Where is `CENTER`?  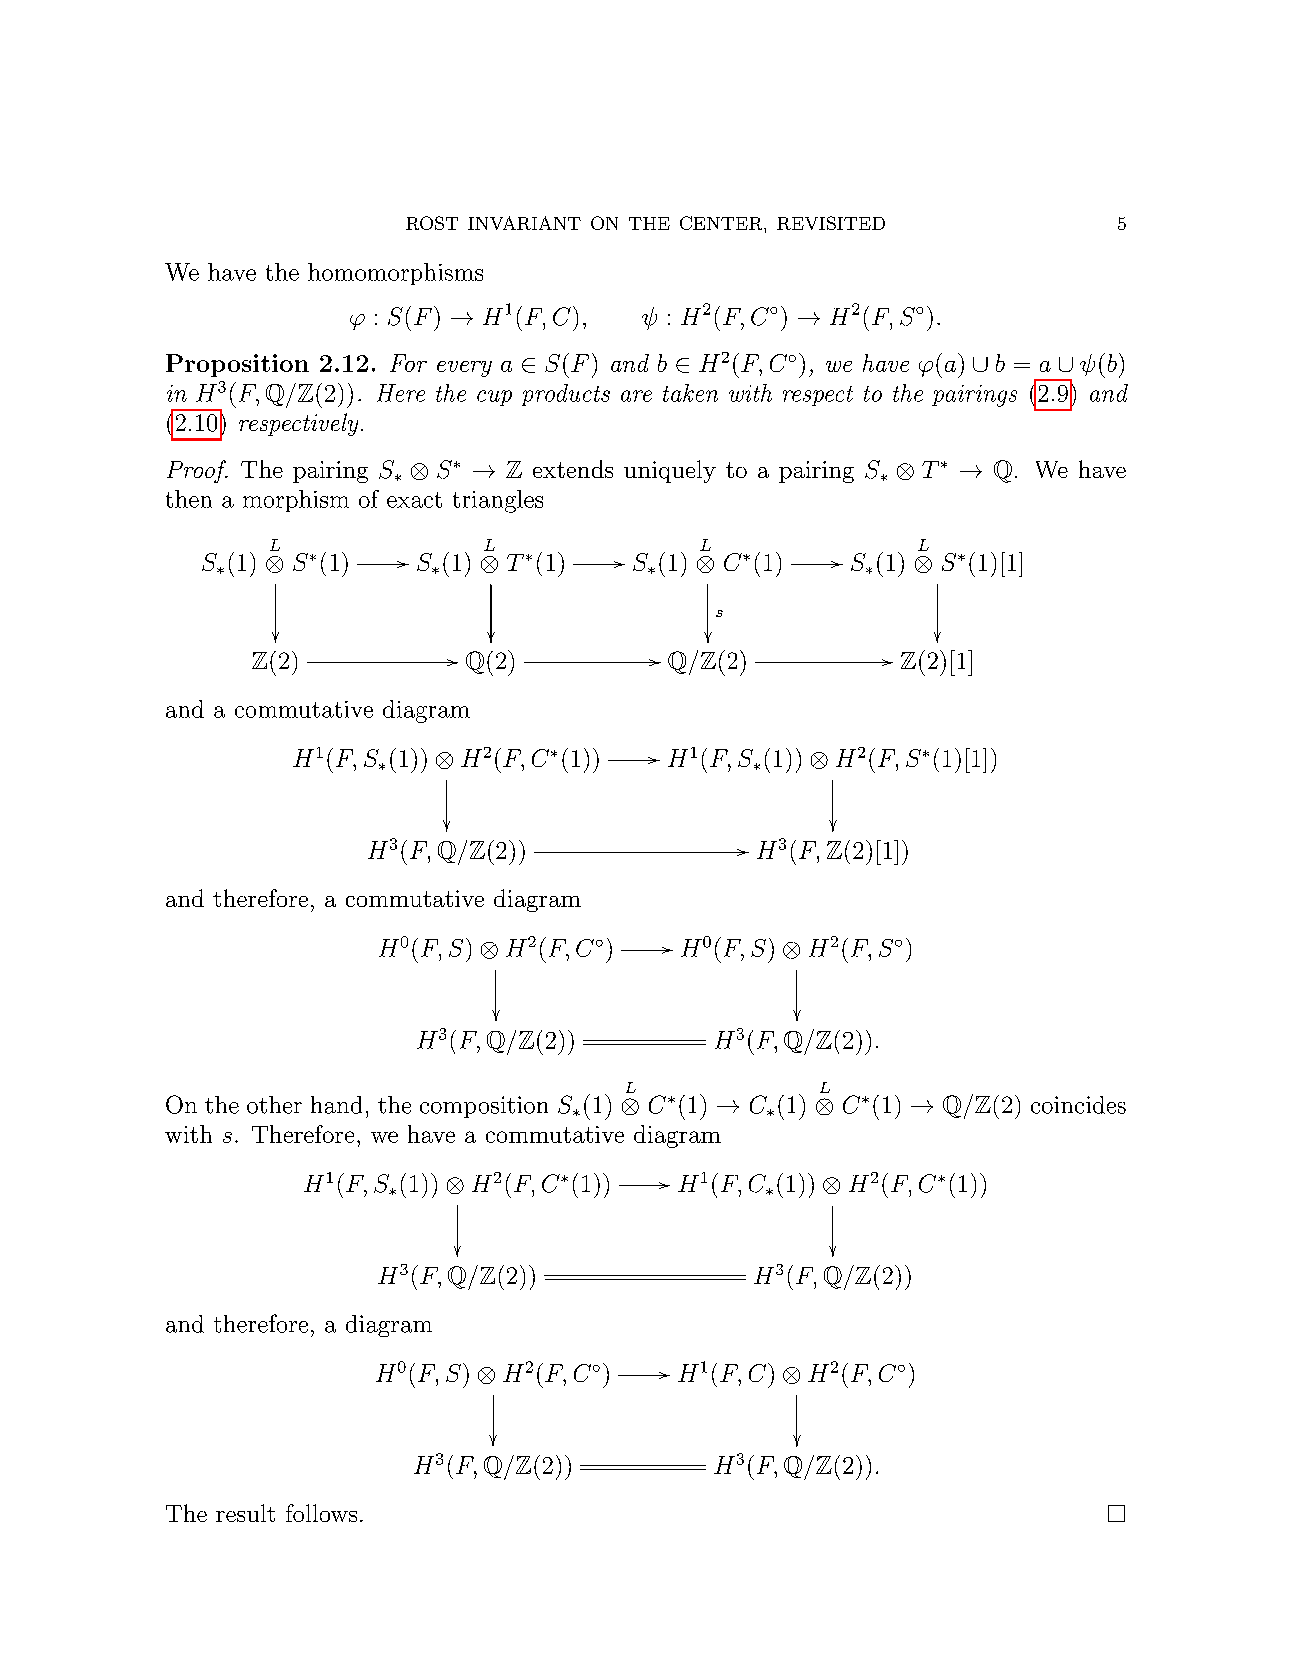 CENTER is located at coordinates (722, 223).
